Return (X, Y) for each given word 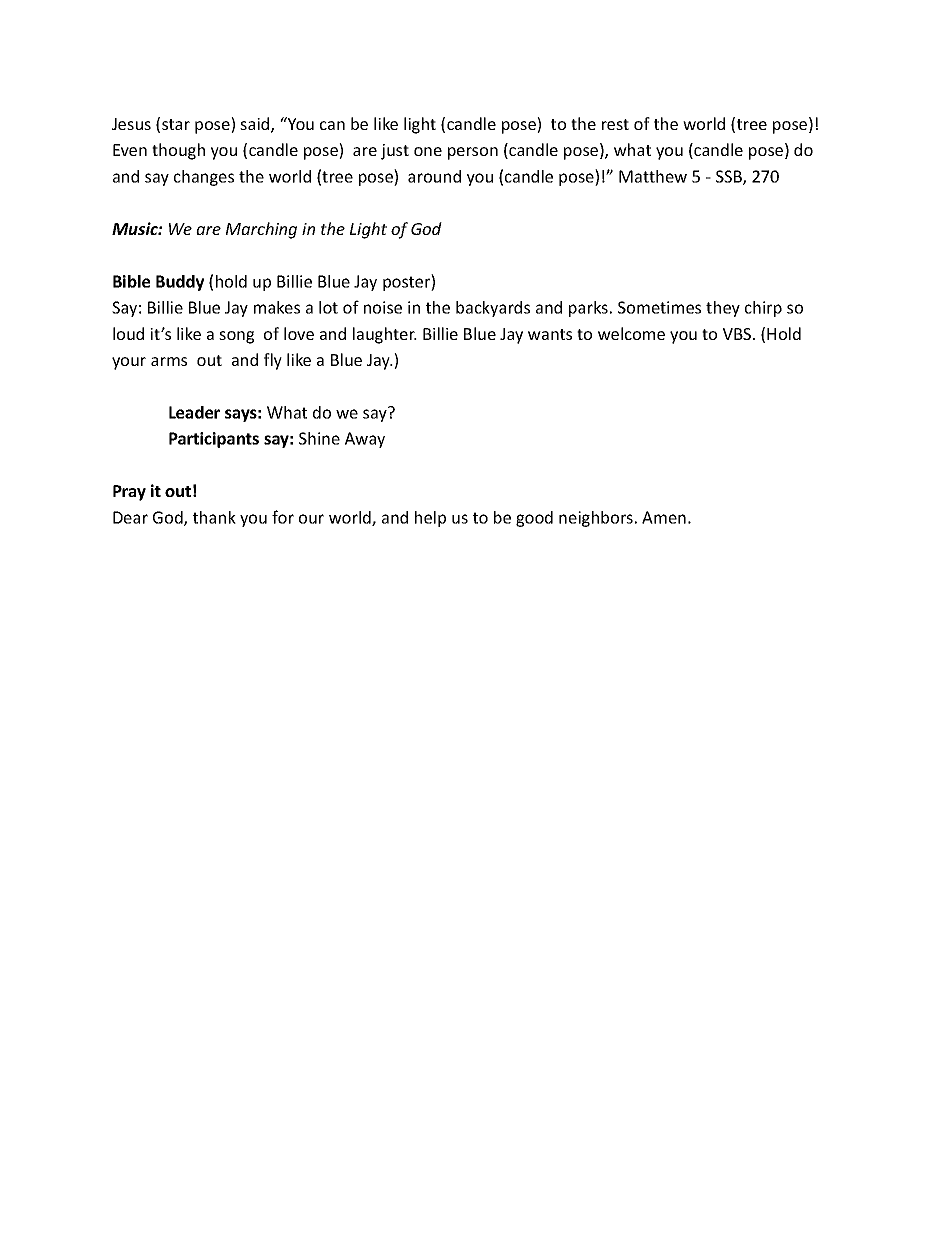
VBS (738, 334)
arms (169, 361)
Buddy (180, 283)
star (176, 124)
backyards (493, 309)
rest (615, 124)
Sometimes (659, 307)
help (430, 519)
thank (214, 517)
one (428, 151)
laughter (385, 335)
